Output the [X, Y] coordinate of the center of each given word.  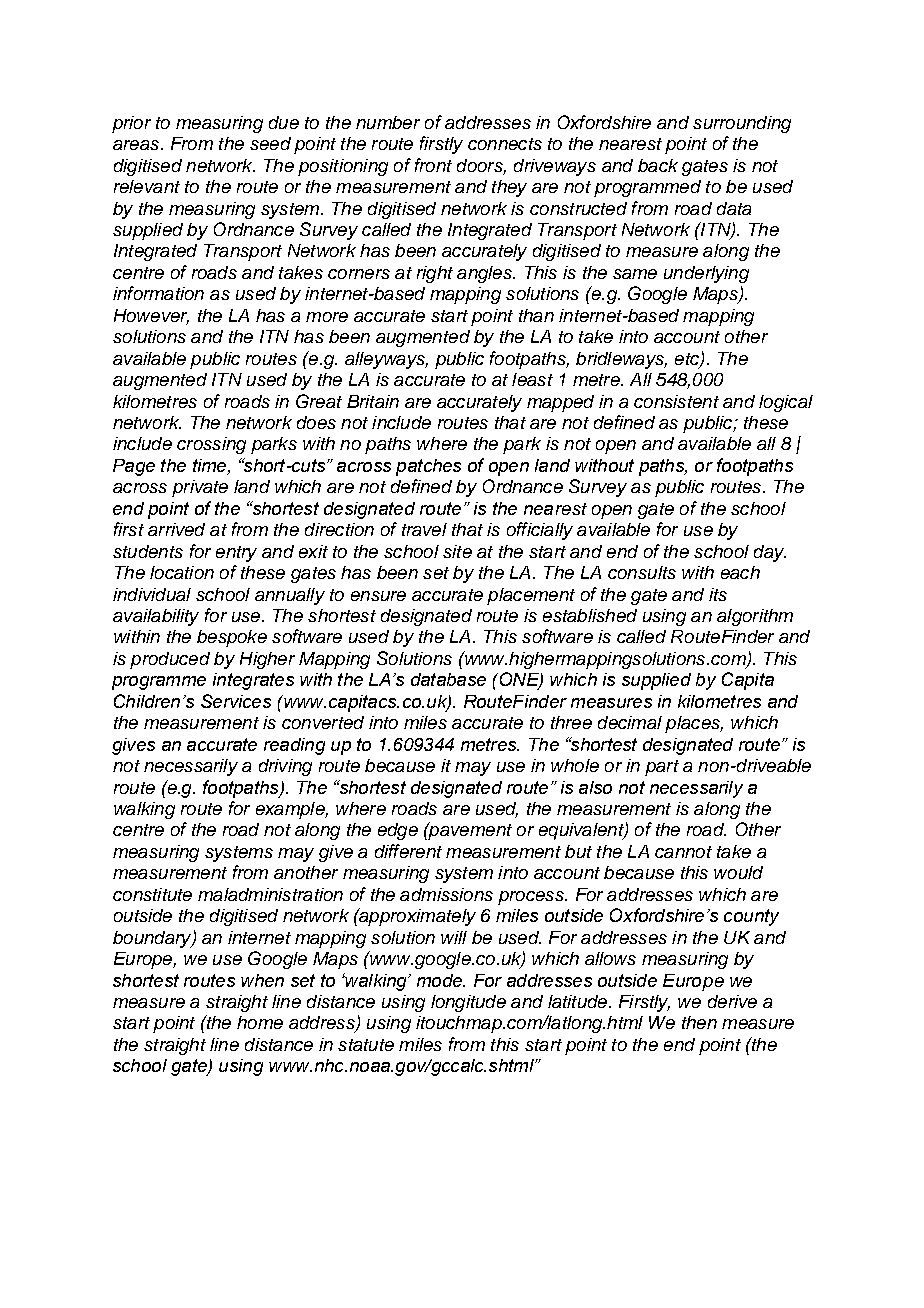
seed [270, 143]
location [182, 572]
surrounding [742, 124]
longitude [468, 1003]
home [260, 1022]
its [718, 594]
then [699, 1022]
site [457, 551]
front [433, 165]
